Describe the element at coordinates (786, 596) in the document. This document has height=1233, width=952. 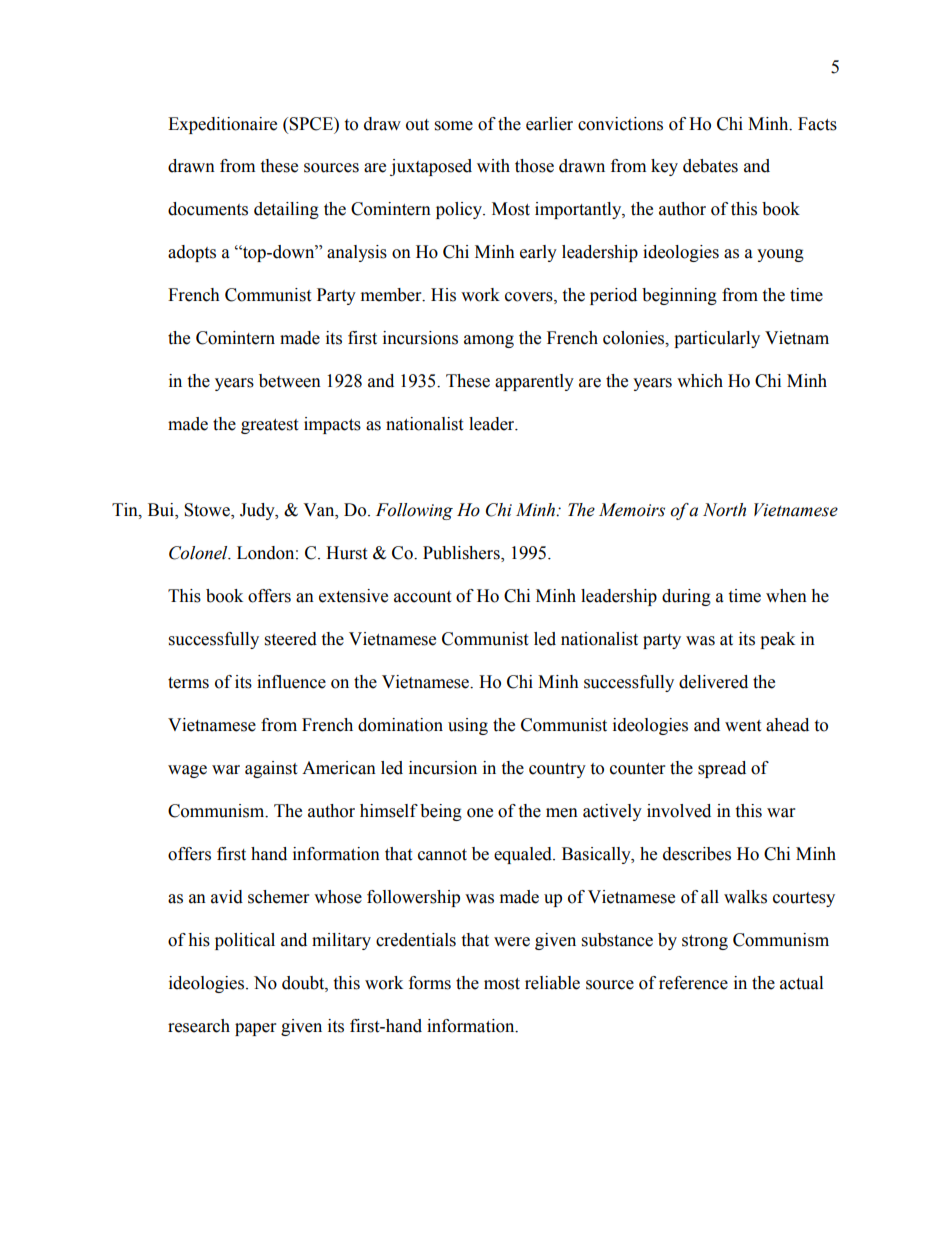
I see `when` at that location.
